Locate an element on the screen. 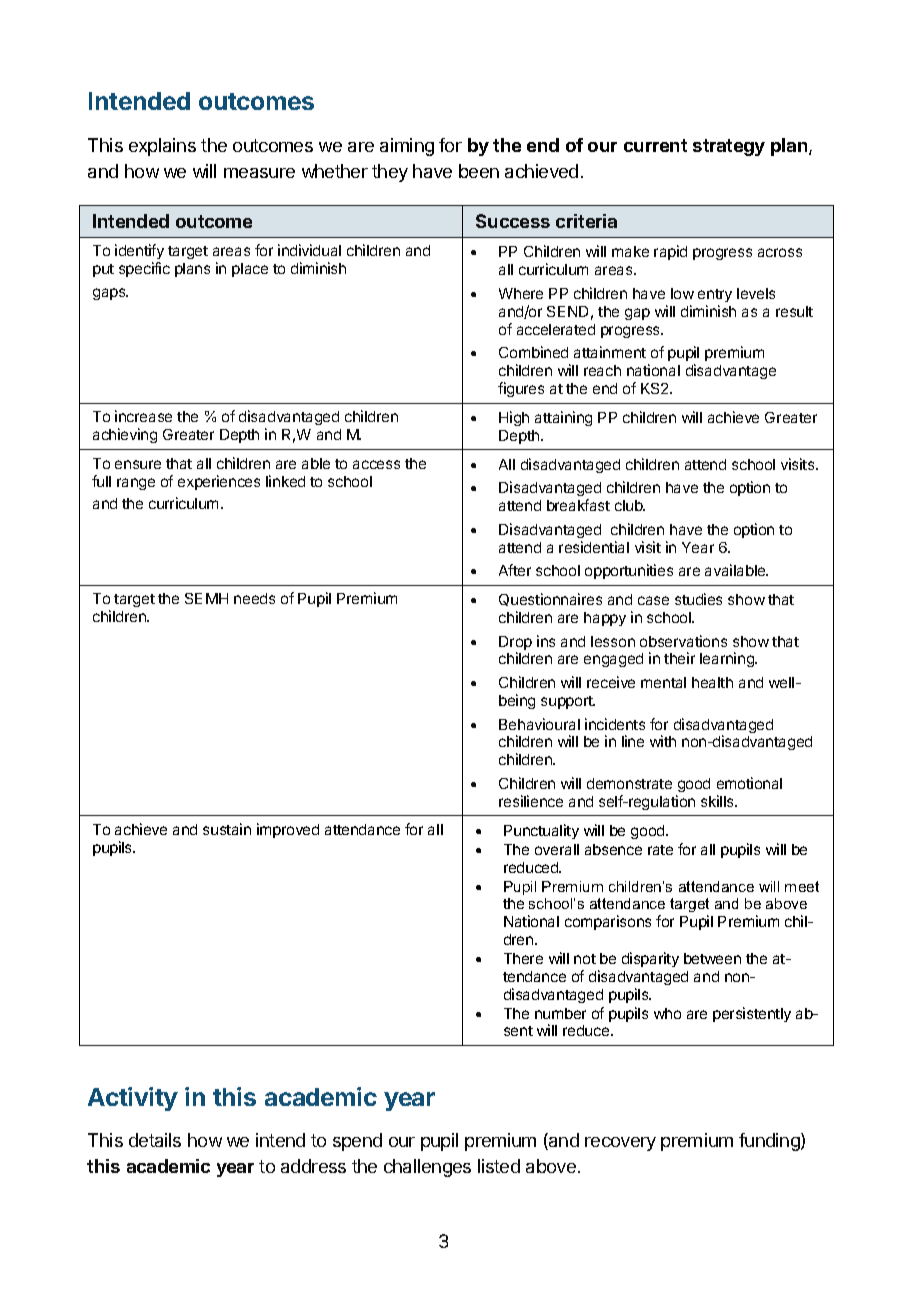 The image size is (924, 1308). been is located at coordinates (479, 171).
